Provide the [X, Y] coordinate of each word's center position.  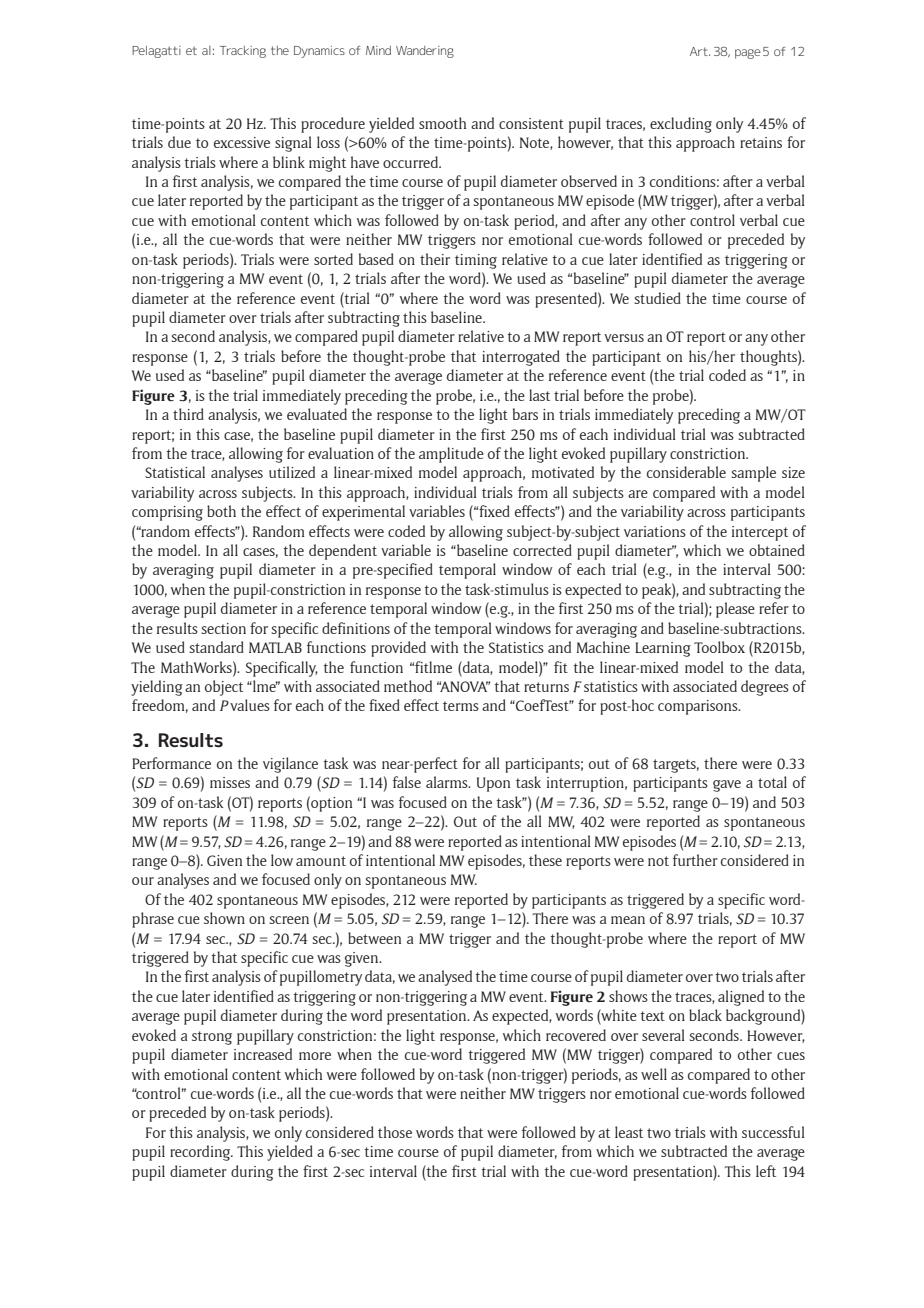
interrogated [521, 358]
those [395, 1132]
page [748, 54]
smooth [442, 123]
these [545, 860]
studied [658, 298]
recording [201, 1153]
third [188, 414]
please [735, 610]
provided [398, 649]
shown [224, 918]
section [224, 628]
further [695, 860]
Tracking [243, 52]
